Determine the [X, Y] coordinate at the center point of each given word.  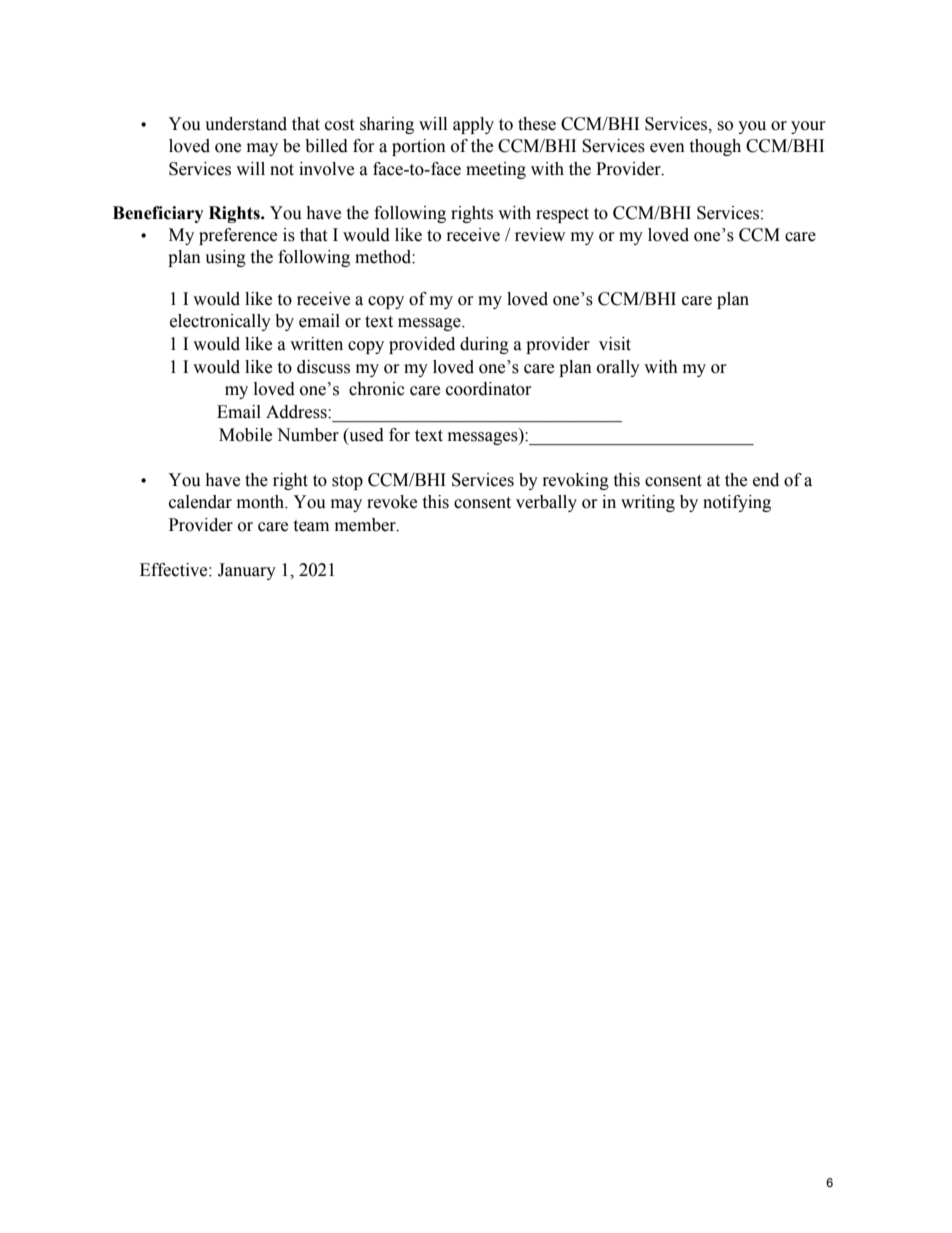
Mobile [245, 435]
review [540, 235]
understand [246, 124]
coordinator [489, 389]
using [225, 258]
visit [615, 344]
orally [618, 368]
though [715, 147]
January [247, 571]
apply [473, 125]
